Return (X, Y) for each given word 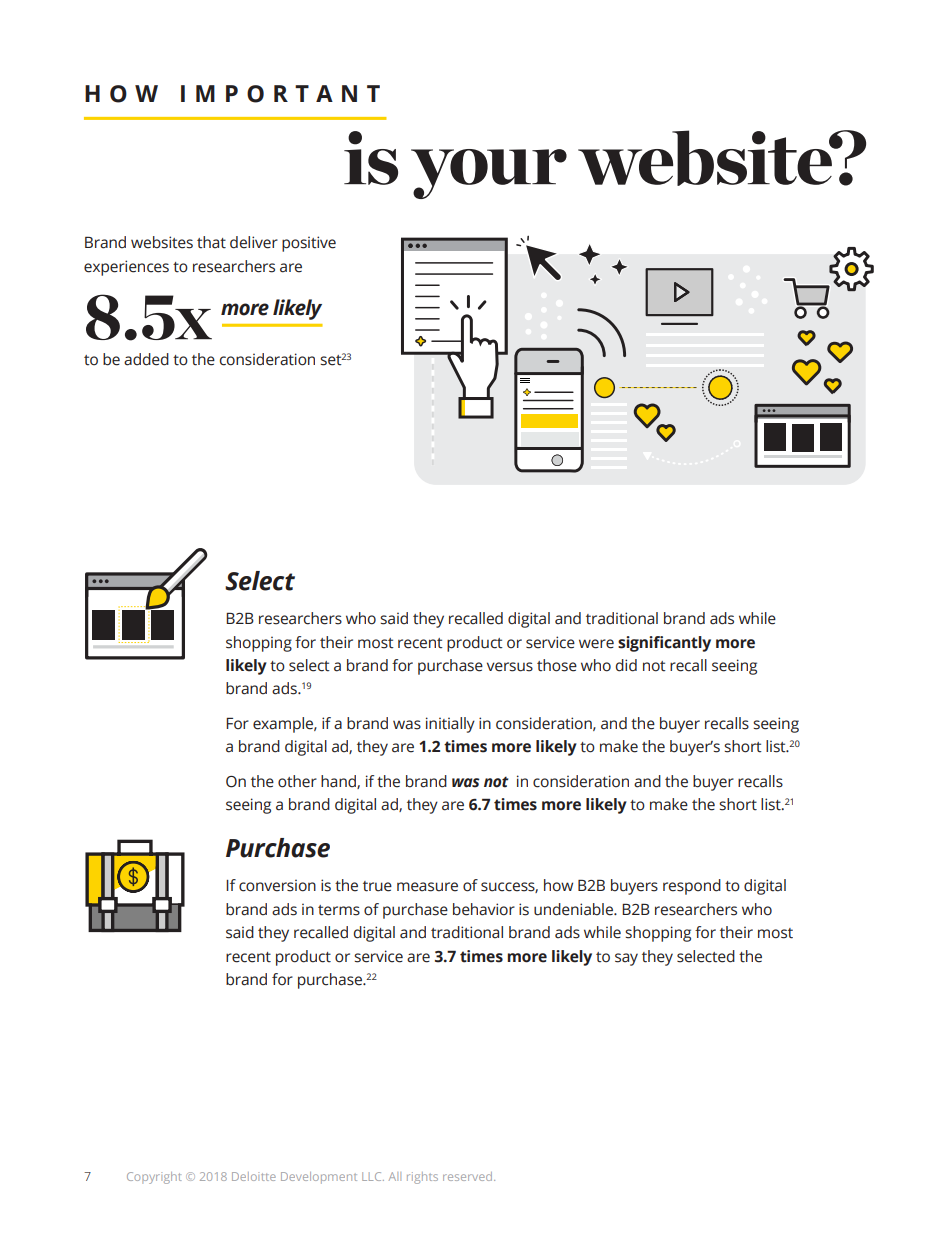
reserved (467, 1176)
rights (422, 1178)
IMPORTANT (280, 94)
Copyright (154, 1178)
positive (309, 244)
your (489, 174)
